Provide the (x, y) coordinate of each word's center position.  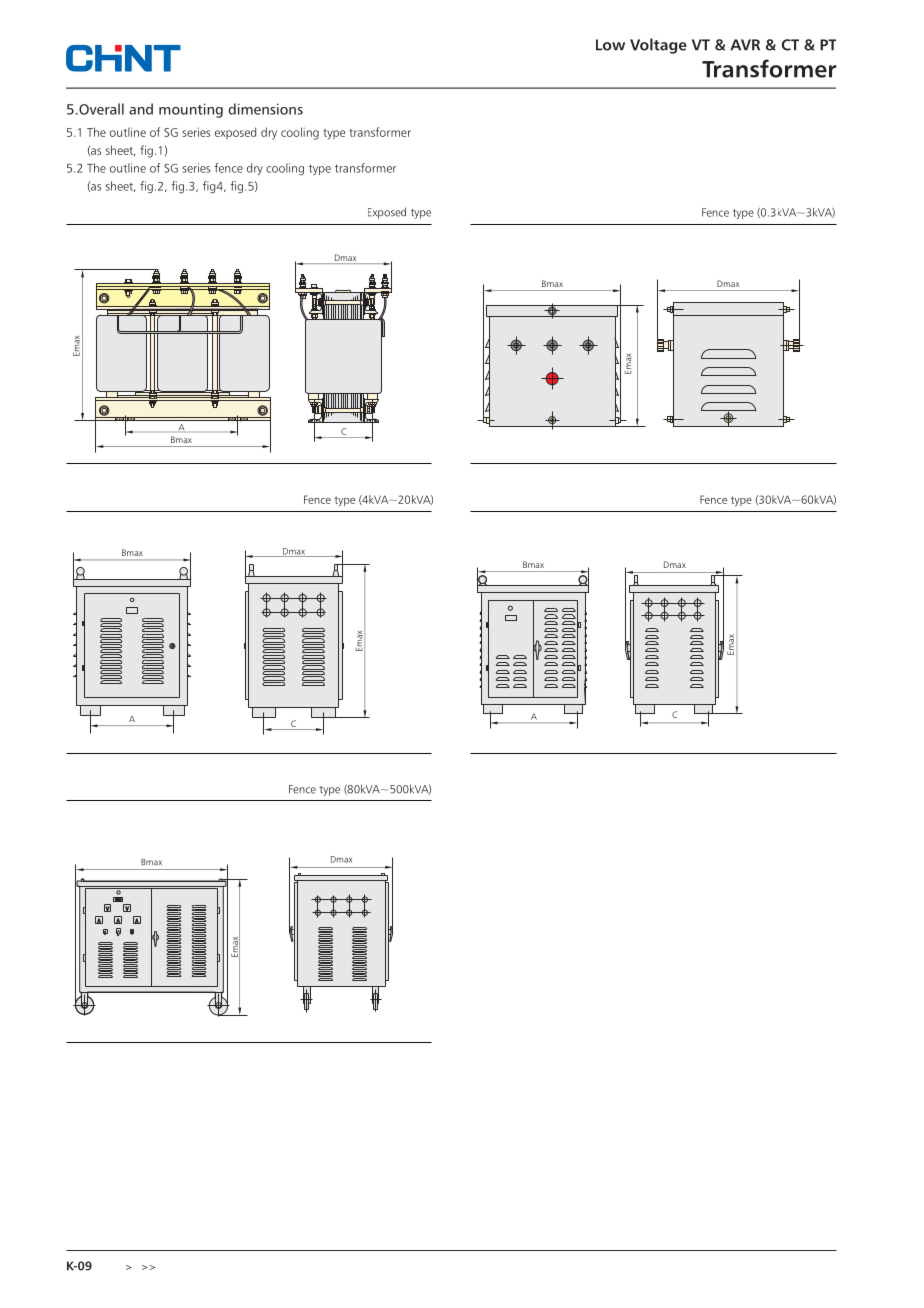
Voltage (658, 46)
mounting (191, 110)
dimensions (265, 109)
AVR (745, 45)
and (141, 109)
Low (610, 45)
